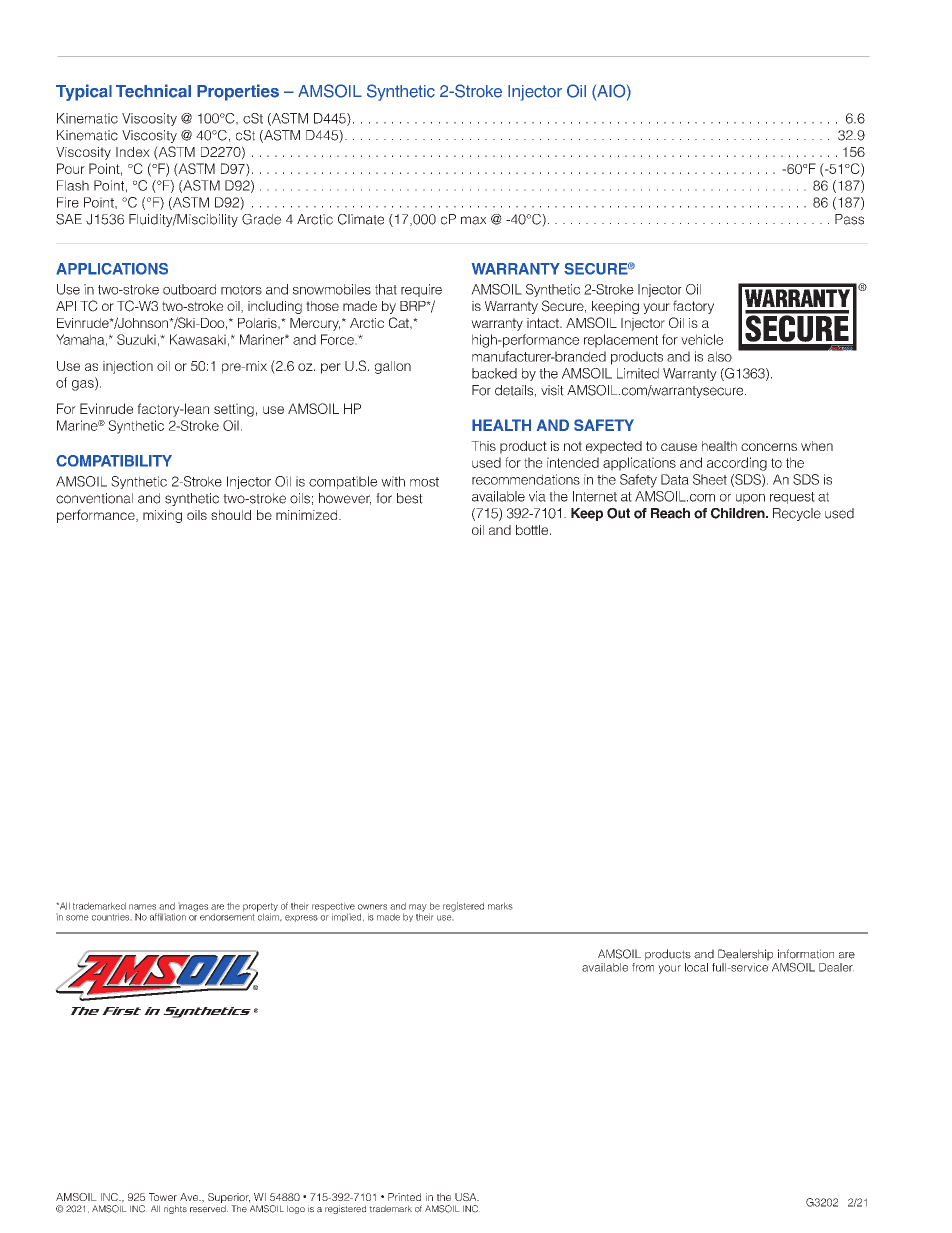 The height and width of the page is (1233, 952). I want to click on Pass, so click(849, 219).
